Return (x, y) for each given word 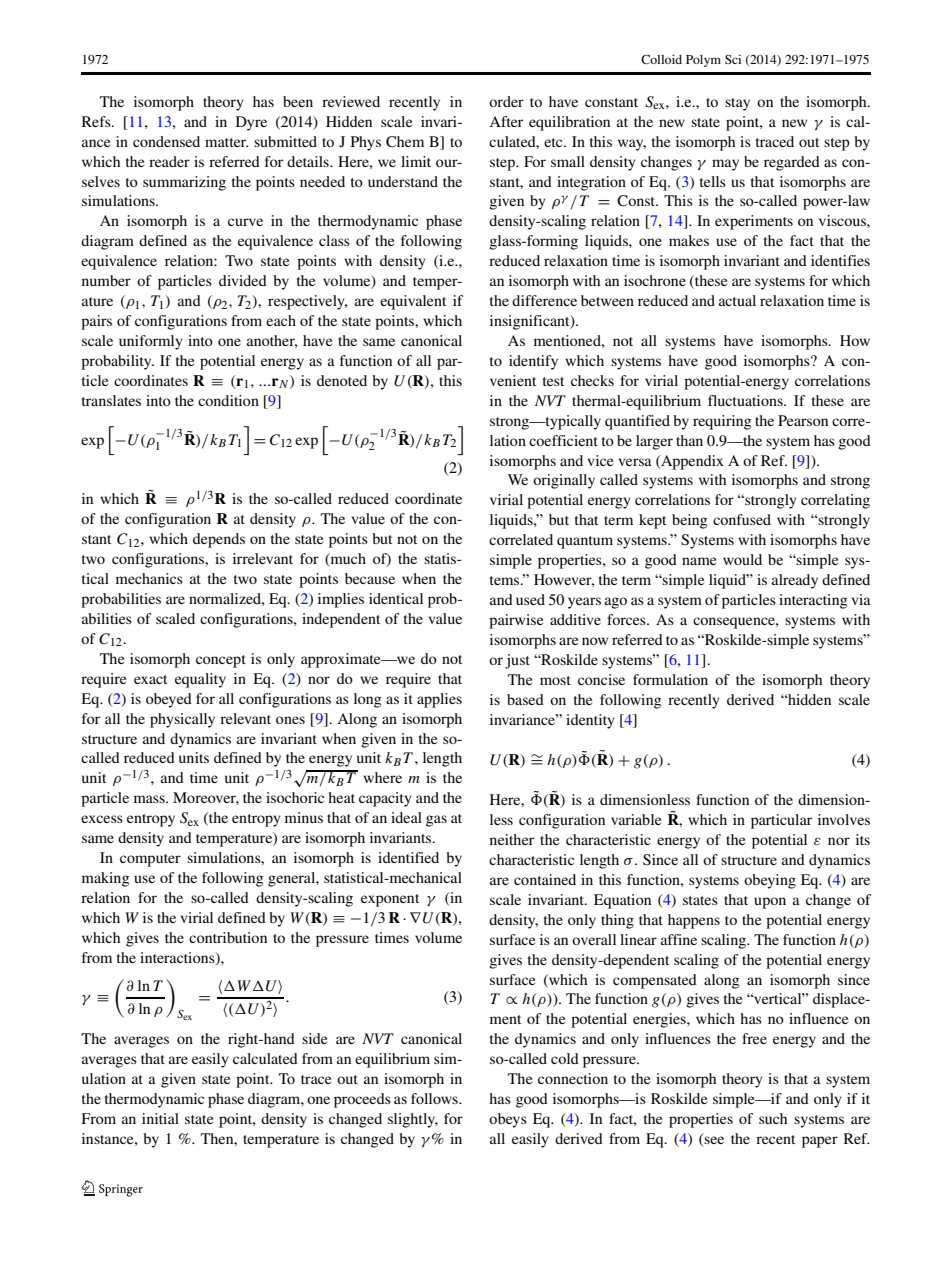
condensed (166, 141)
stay (737, 104)
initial (160, 1118)
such (773, 1118)
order (506, 101)
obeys (508, 1120)
